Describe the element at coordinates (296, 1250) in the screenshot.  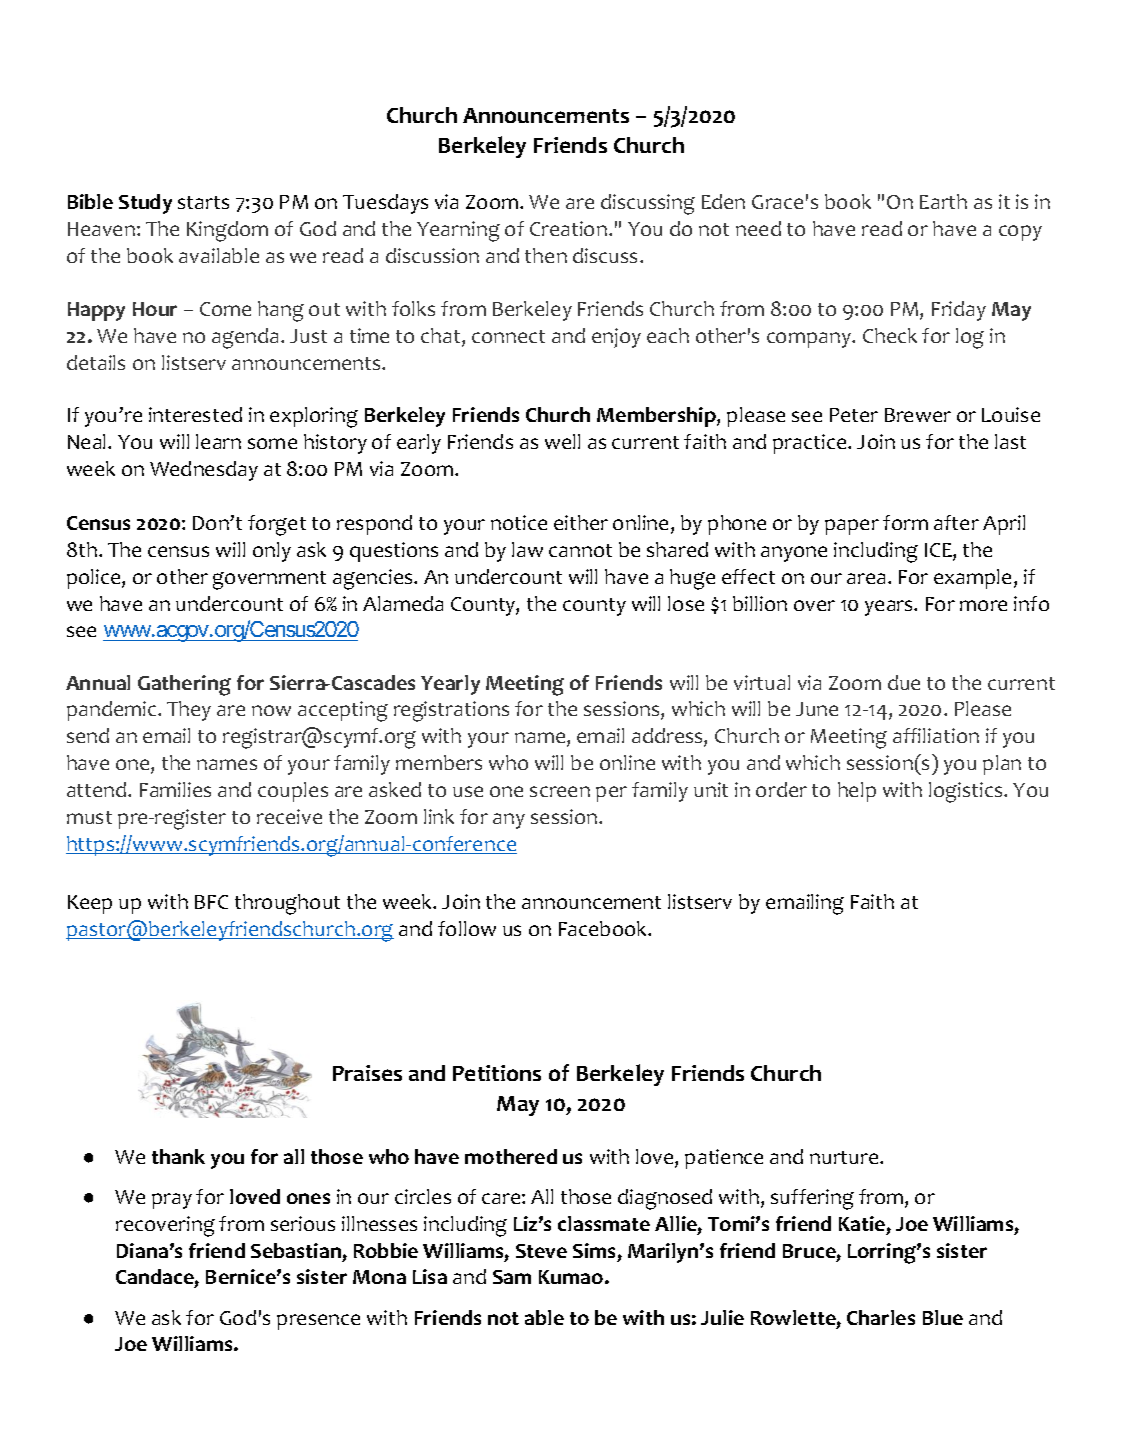
I see `Sebastian` at that location.
